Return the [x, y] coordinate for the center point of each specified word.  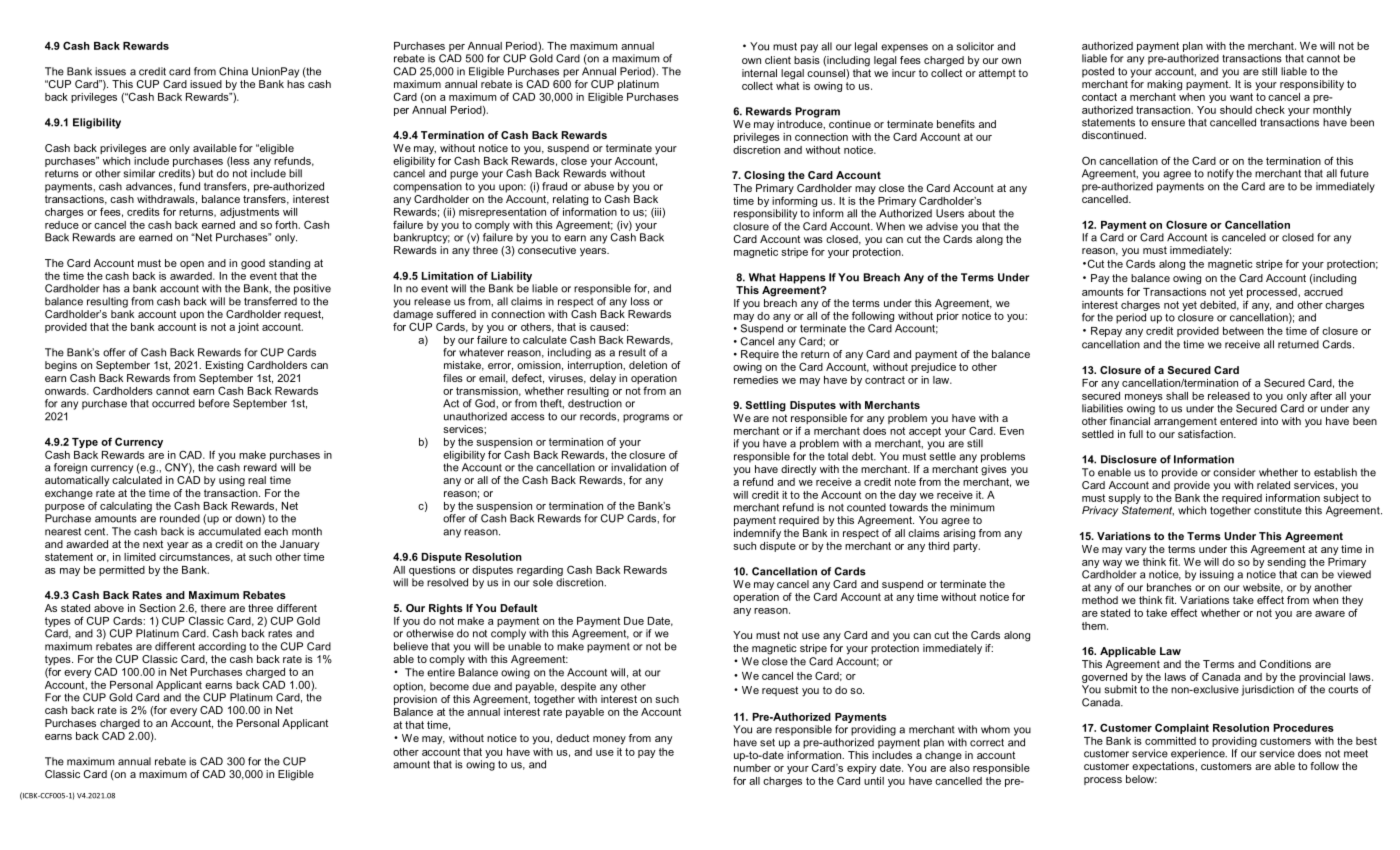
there [213, 608]
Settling [766, 406]
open [192, 265]
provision [415, 700]
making [1164, 85]
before [214, 403]
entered [1238, 421]
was [813, 240]
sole [543, 582]
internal [759, 73]
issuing [1217, 575]
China [233, 71]
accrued [1323, 292]
